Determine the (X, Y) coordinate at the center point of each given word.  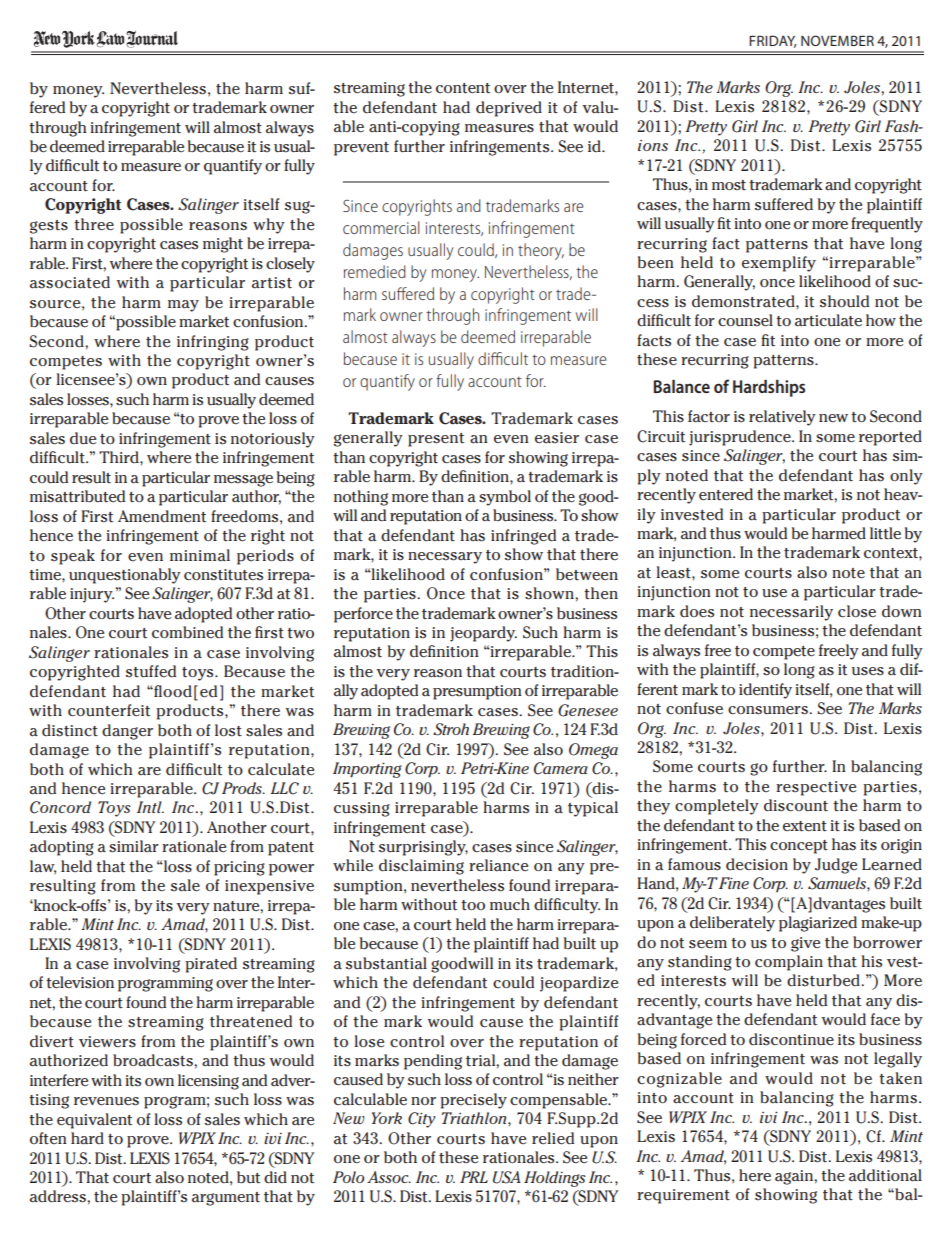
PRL (474, 1177)
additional (885, 1175)
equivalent (94, 1121)
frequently (887, 225)
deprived (509, 109)
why (269, 226)
